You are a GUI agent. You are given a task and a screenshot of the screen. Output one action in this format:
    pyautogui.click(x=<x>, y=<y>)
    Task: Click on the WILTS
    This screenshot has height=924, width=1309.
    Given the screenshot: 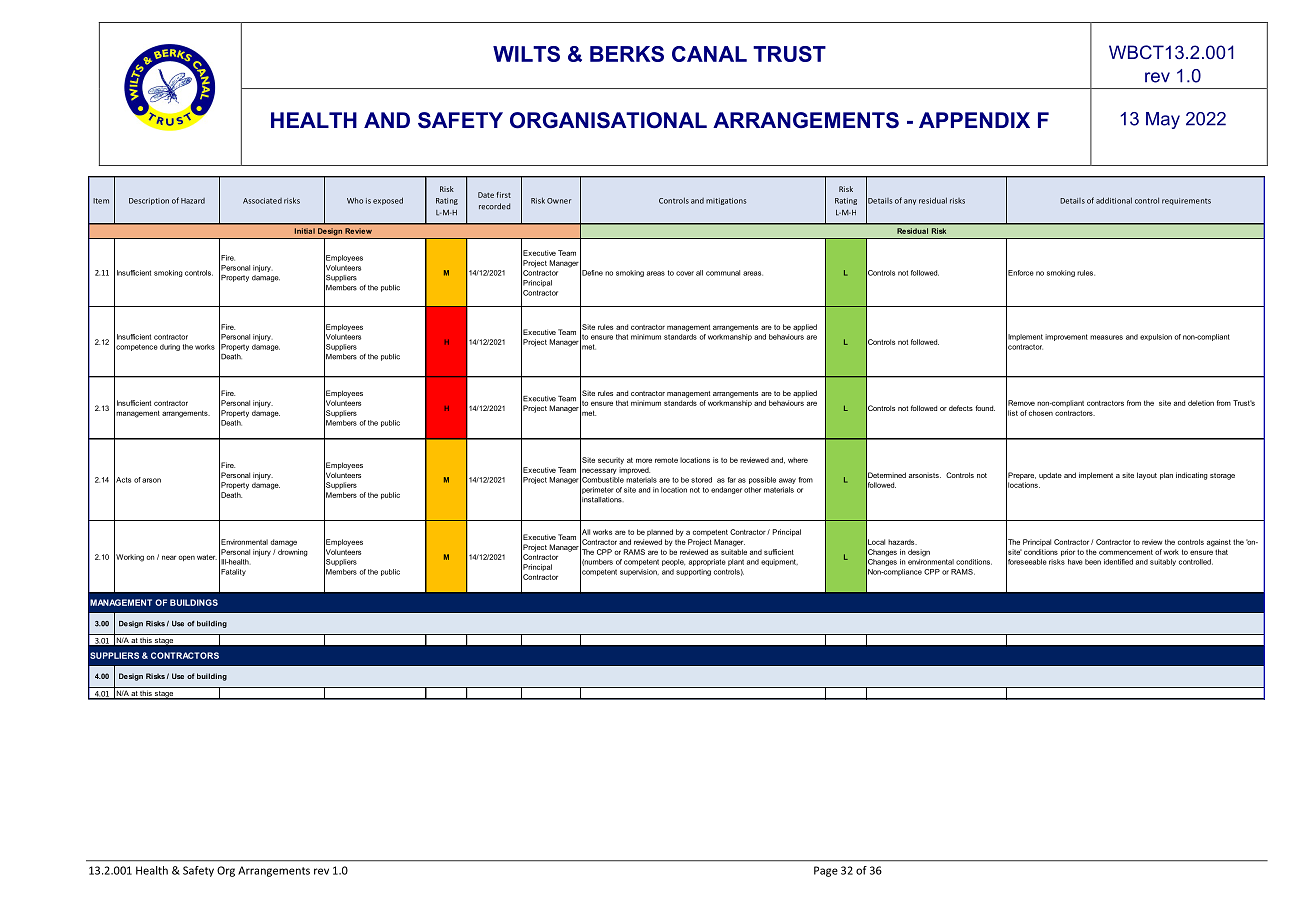 What is the action you would take?
    pyautogui.click(x=526, y=54)
